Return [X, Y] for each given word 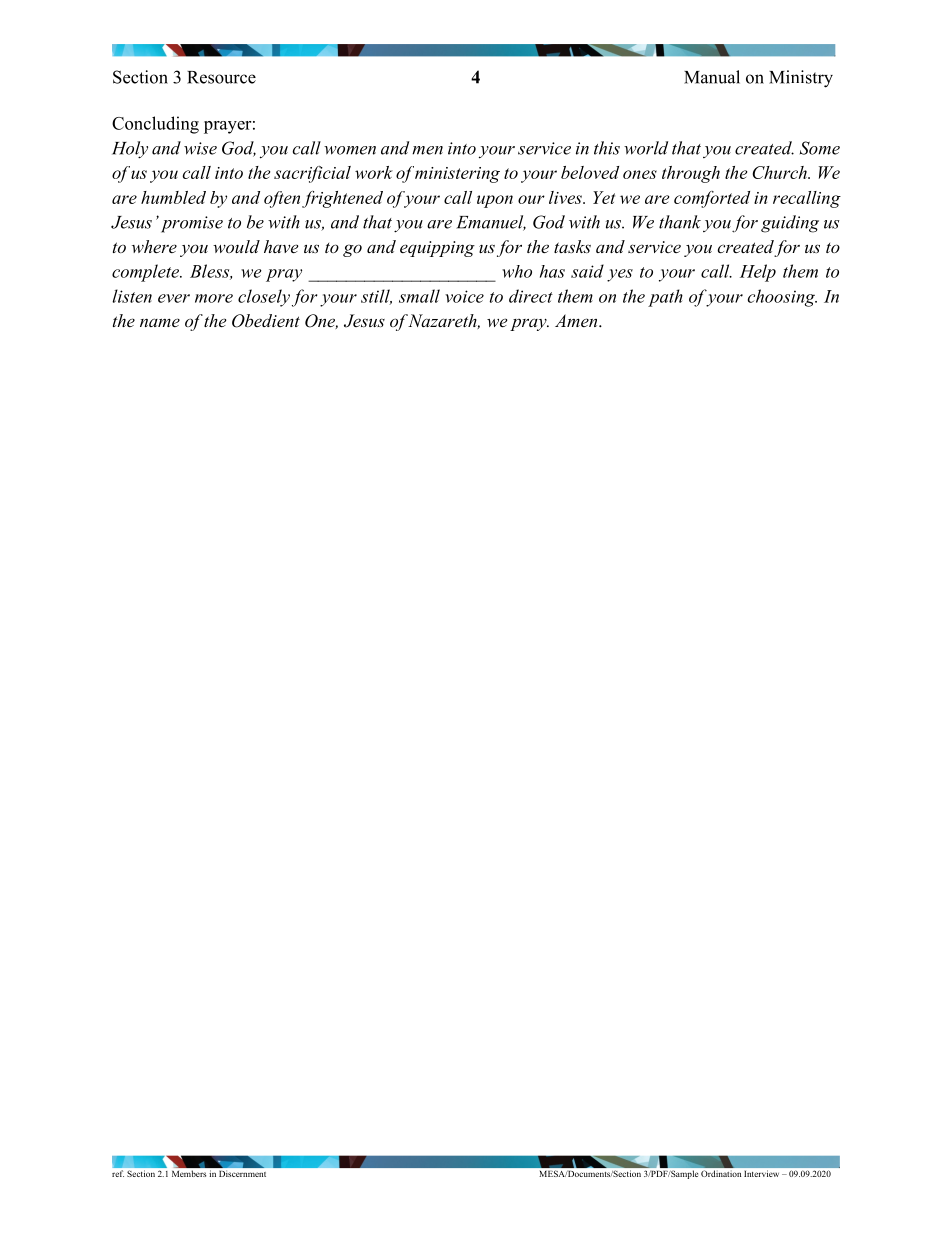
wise [200, 148]
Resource [221, 77]
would [236, 246]
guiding [790, 224]
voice [464, 296]
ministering [457, 175]
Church [780, 172]
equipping [437, 249]
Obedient [266, 321]
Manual [712, 77]
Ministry [801, 79]
